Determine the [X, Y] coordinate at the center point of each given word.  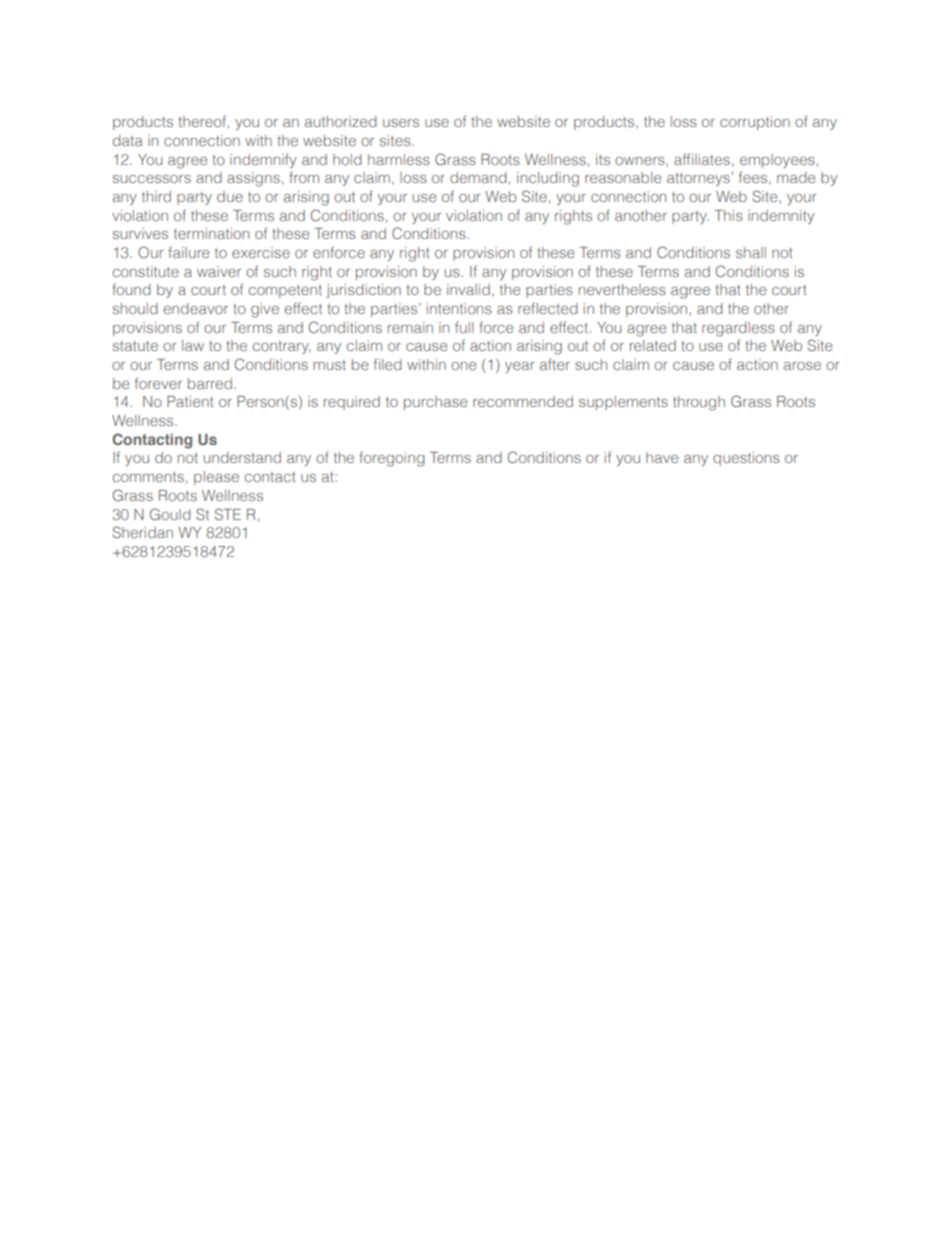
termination [211, 233]
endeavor [195, 308]
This [728, 215]
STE [228, 514]
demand [478, 177]
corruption [755, 123]
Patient [190, 401]
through [699, 403]
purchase [435, 403]
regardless [738, 329]
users [401, 123]
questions [746, 459]
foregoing [392, 459]
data [128, 140]
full [464, 327]
